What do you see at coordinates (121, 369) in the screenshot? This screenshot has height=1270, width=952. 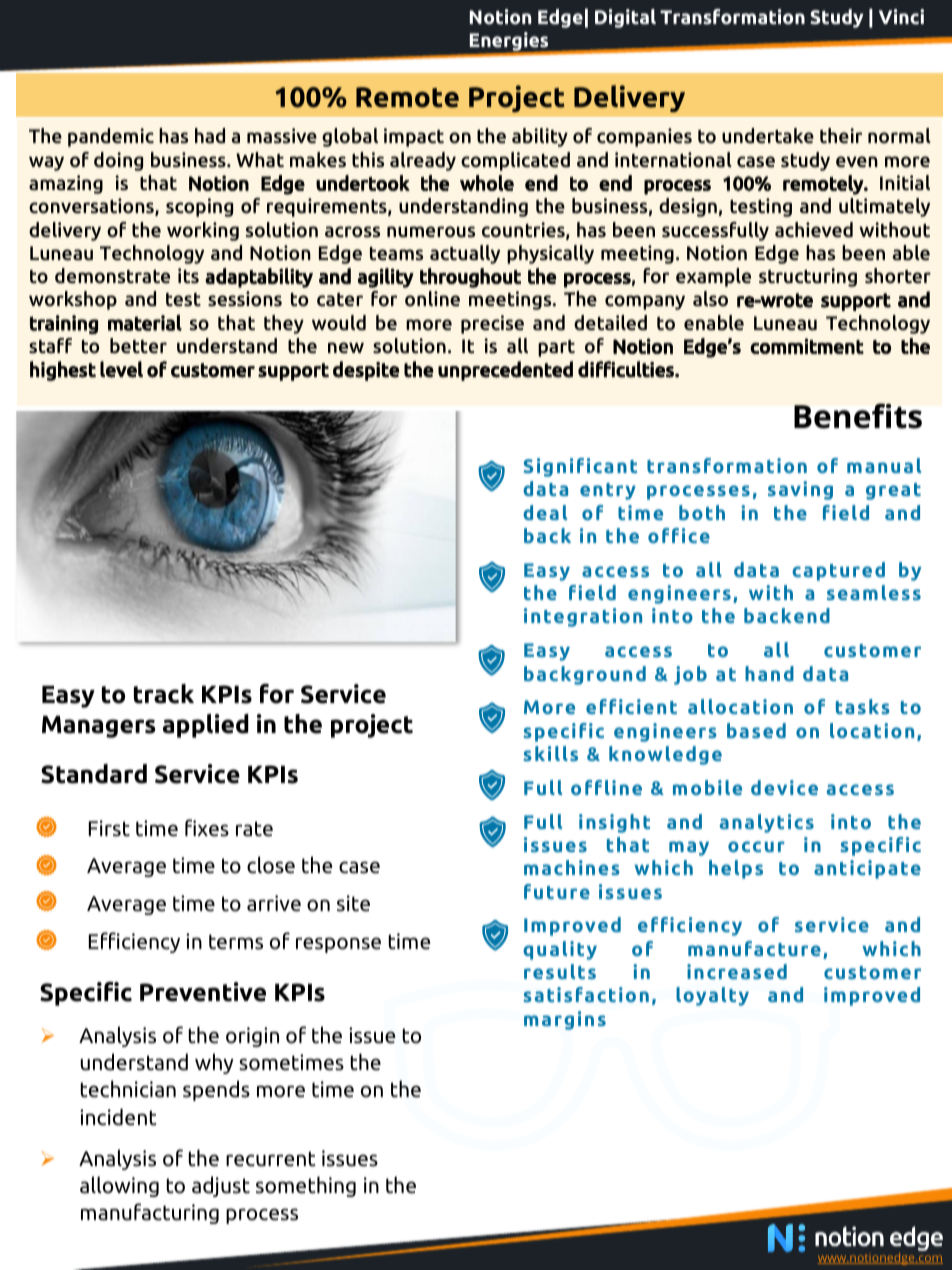 I see `level` at bounding box center [121, 369].
